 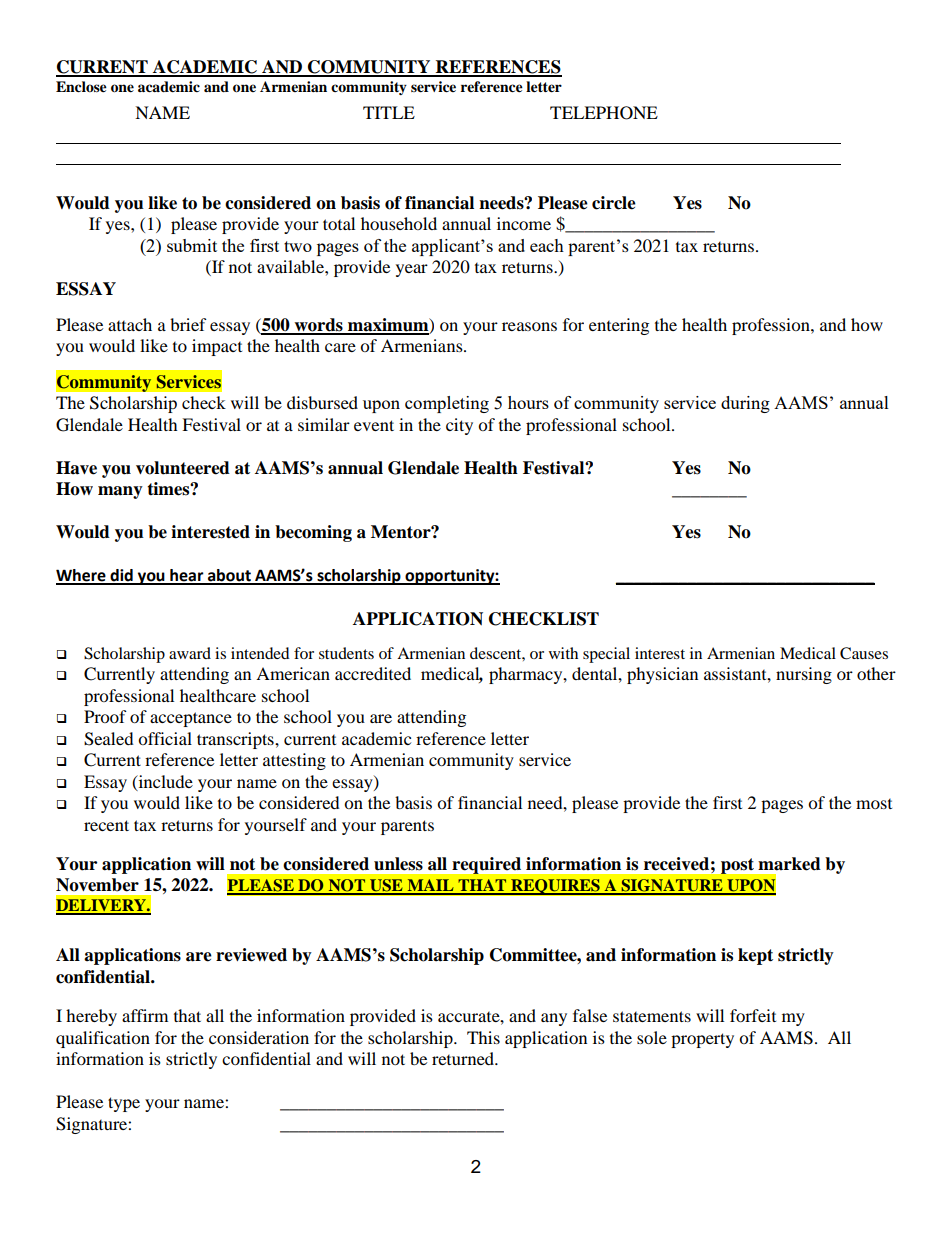 What do you see at coordinates (389, 112) in the page?
I see `TITLE` at bounding box center [389, 112].
